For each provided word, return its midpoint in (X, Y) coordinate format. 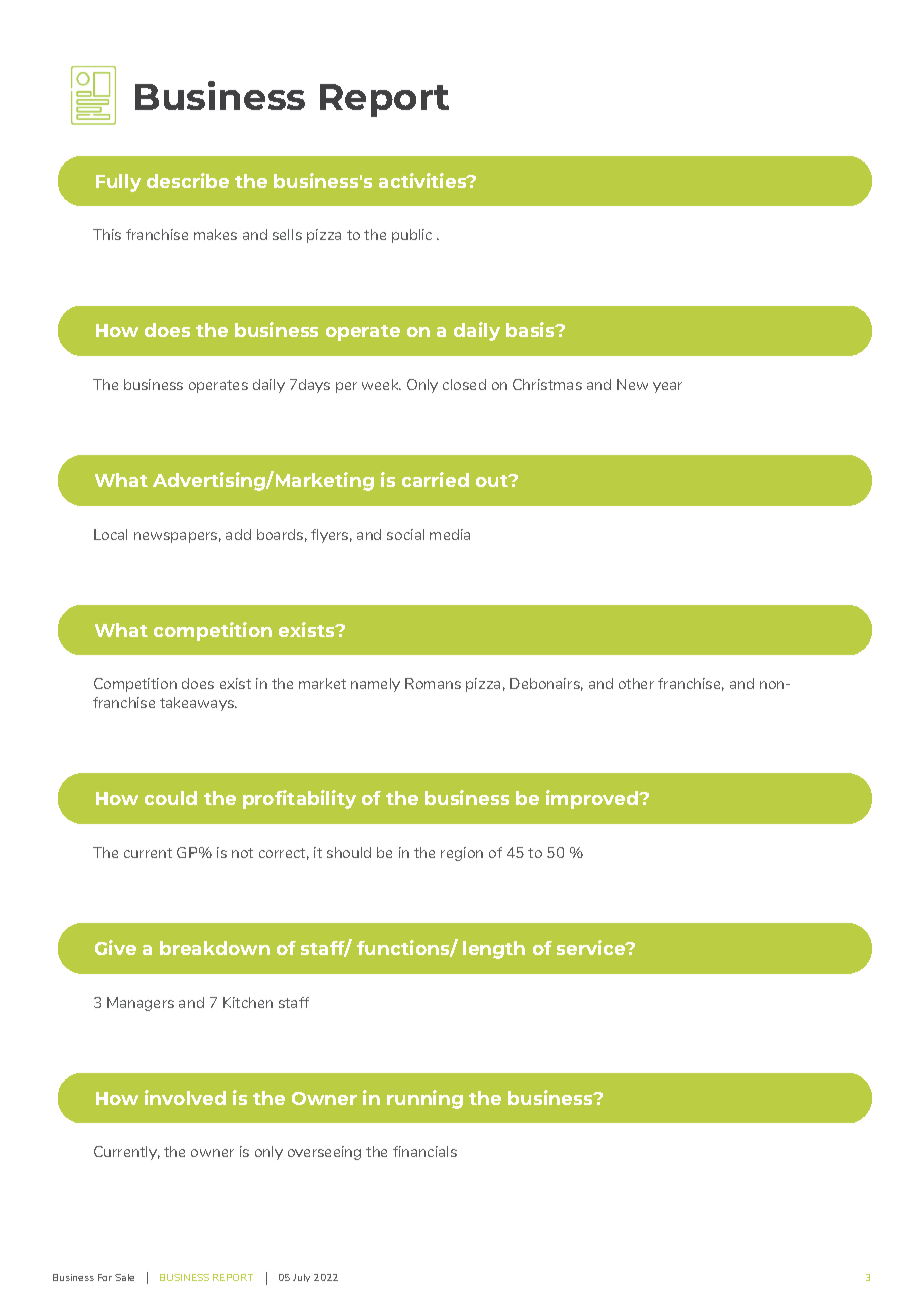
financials (425, 1151)
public (412, 236)
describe (188, 180)
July (301, 1278)
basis (531, 329)
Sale (124, 1277)
